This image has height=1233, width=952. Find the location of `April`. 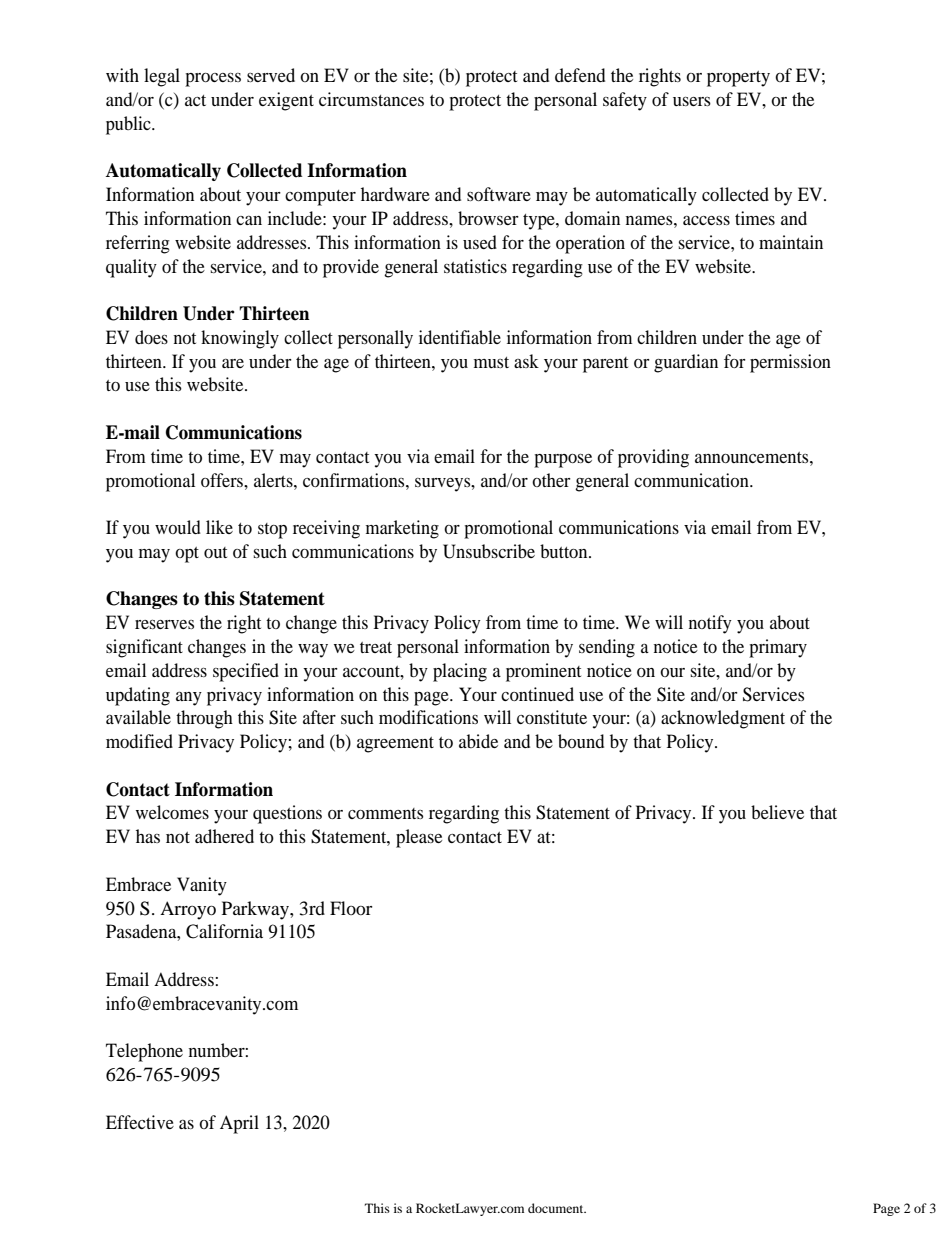

April is located at coordinates (239, 1124).
